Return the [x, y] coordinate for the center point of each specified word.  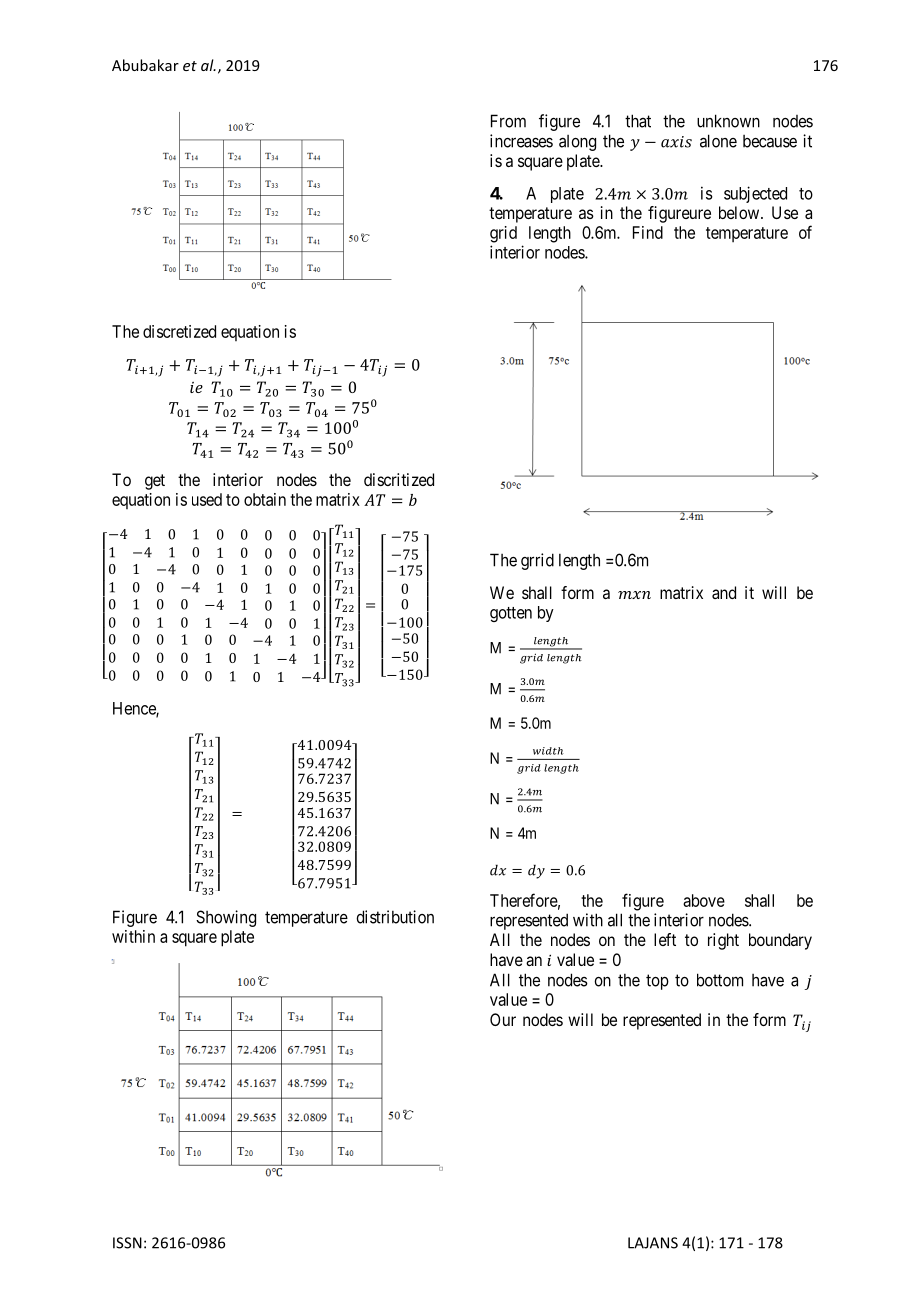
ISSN [127, 1243]
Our [503, 1019]
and [724, 592]
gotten [511, 614]
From [508, 121]
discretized [179, 331]
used [207, 499]
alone [718, 141]
